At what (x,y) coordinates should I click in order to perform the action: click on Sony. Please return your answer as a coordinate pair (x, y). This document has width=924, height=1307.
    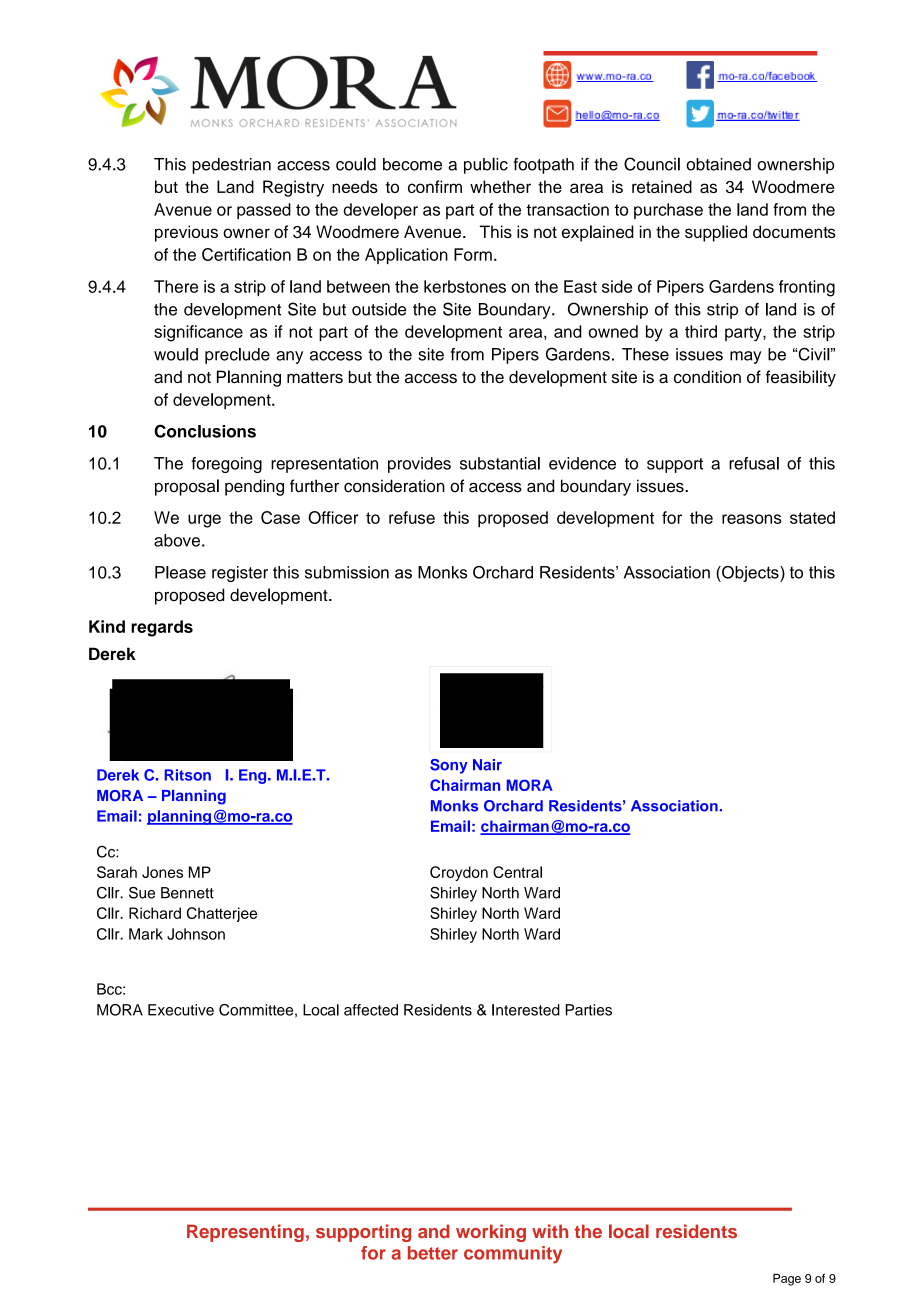
    Looking at the image, I should click on (449, 766).
